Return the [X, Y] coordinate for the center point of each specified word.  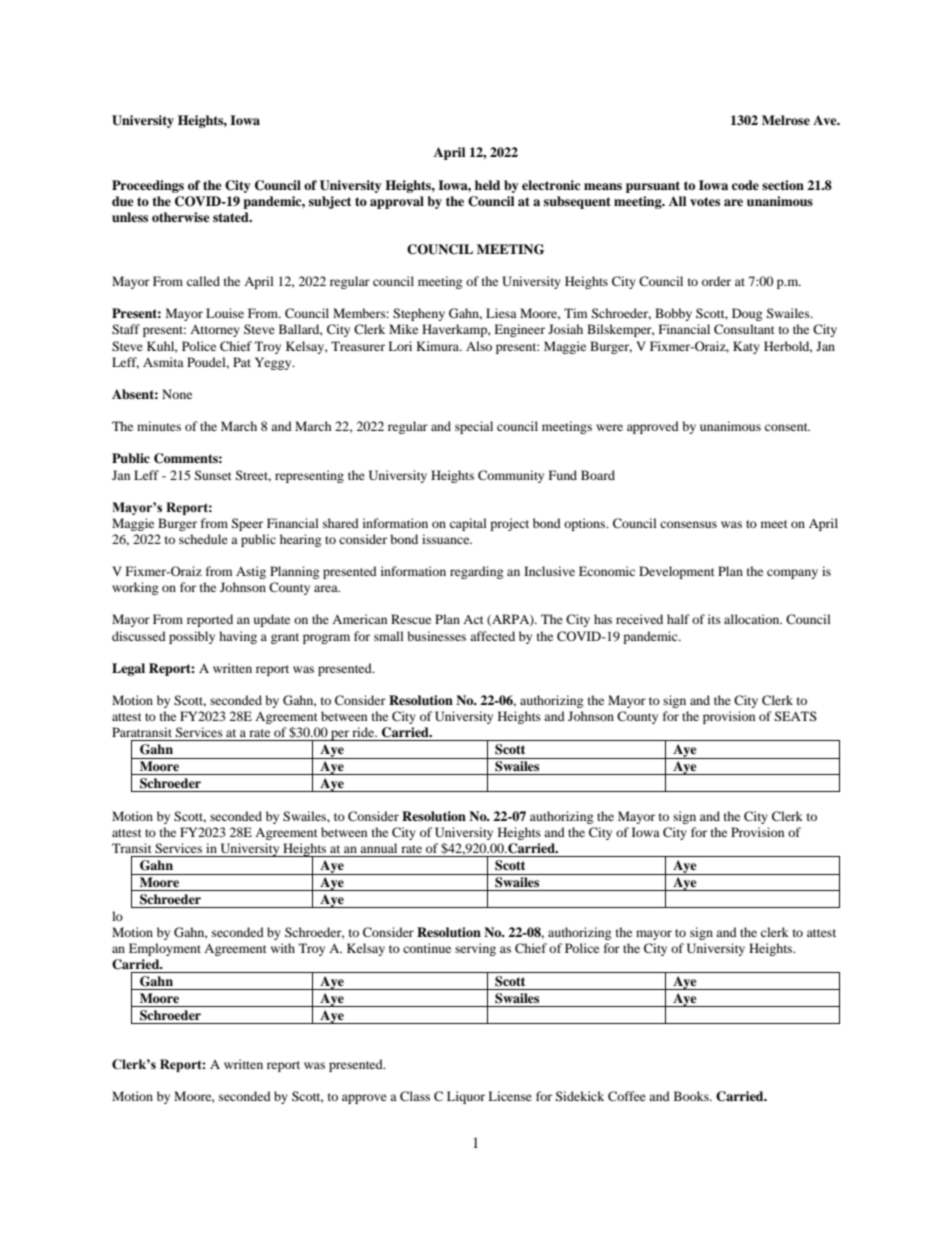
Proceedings [148, 186]
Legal [128, 669]
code [745, 185]
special [474, 427]
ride [364, 732]
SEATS [795, 716]
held [487, 185]
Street [253, 476]
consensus [688, 524]
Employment [165, 949]
